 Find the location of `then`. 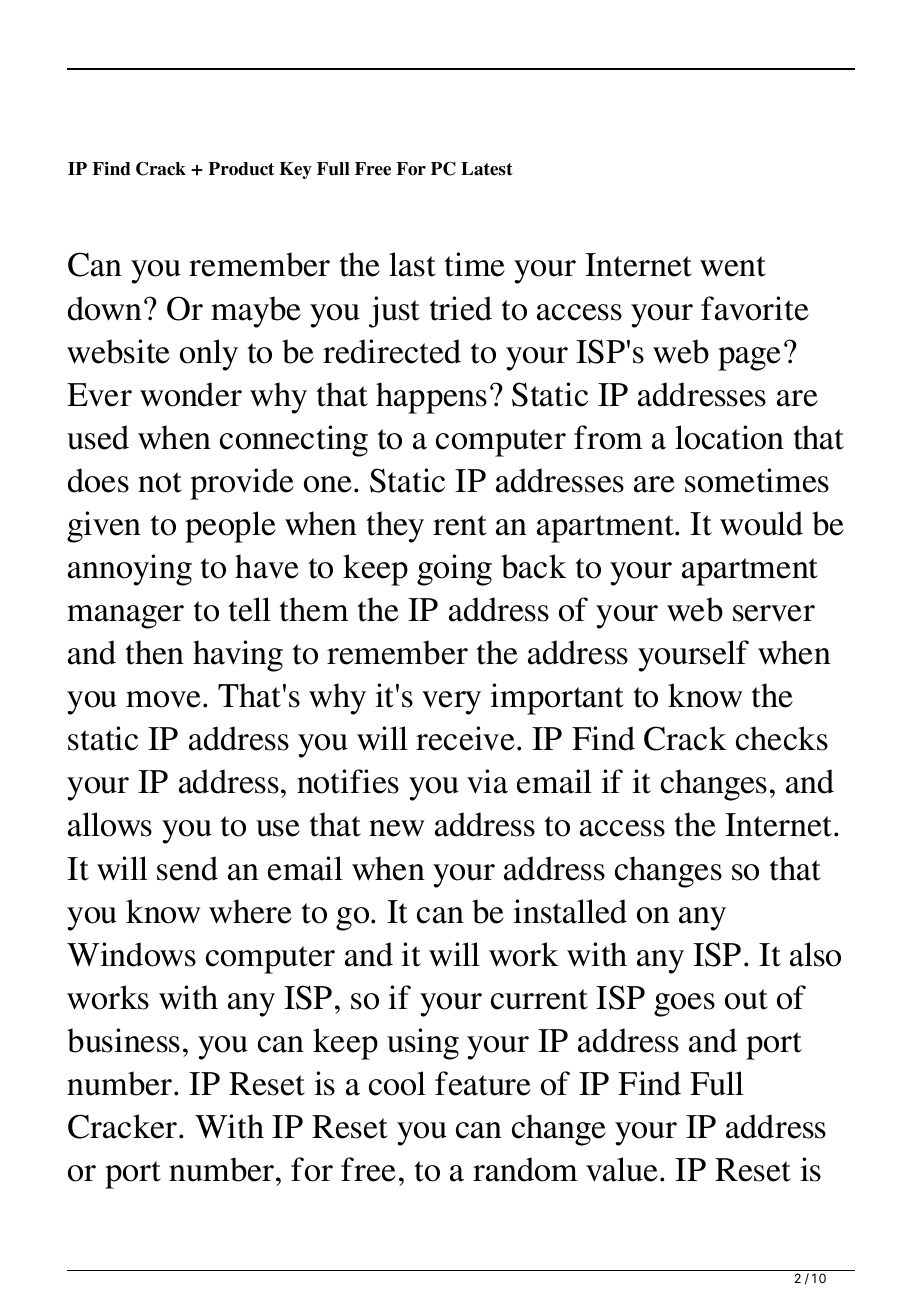

then is located at coordinates (154, 652).
